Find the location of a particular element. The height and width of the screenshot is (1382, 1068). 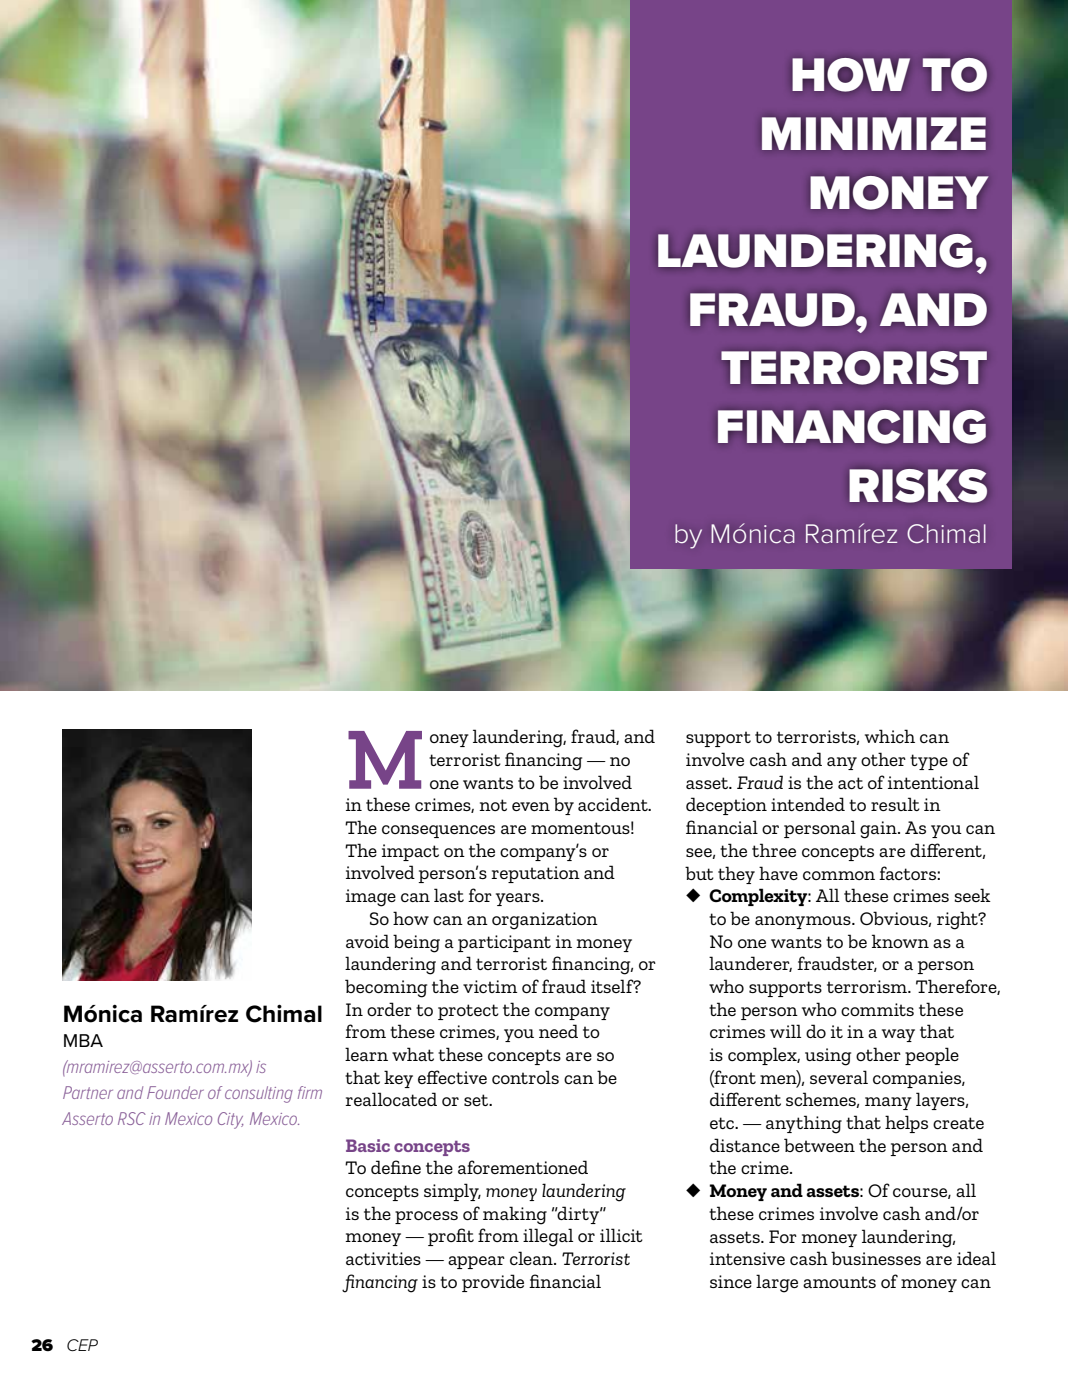

activities is located at coordinates (383, 1258).
